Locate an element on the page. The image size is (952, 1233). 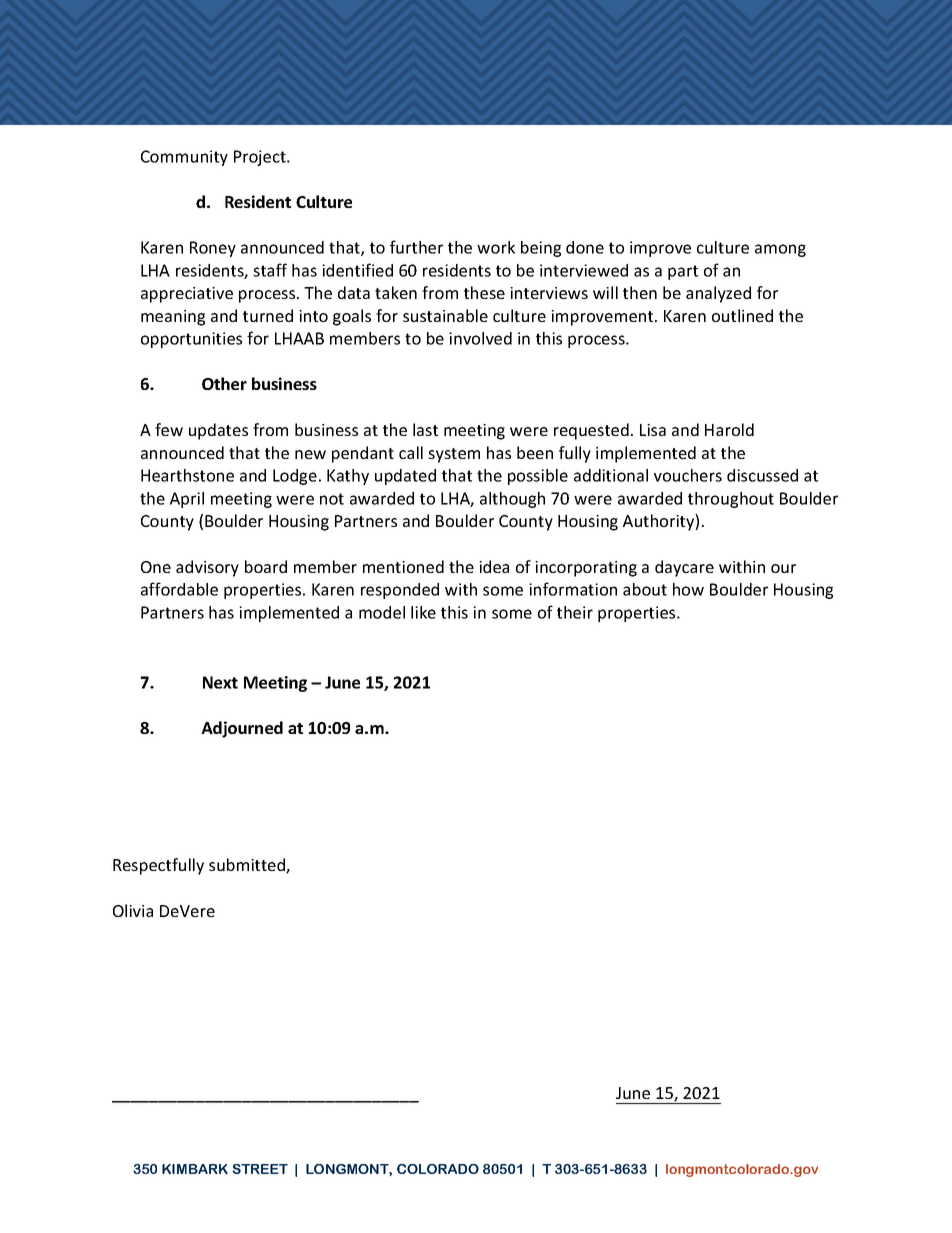
Olivia is located at coordinates (133, 910).
